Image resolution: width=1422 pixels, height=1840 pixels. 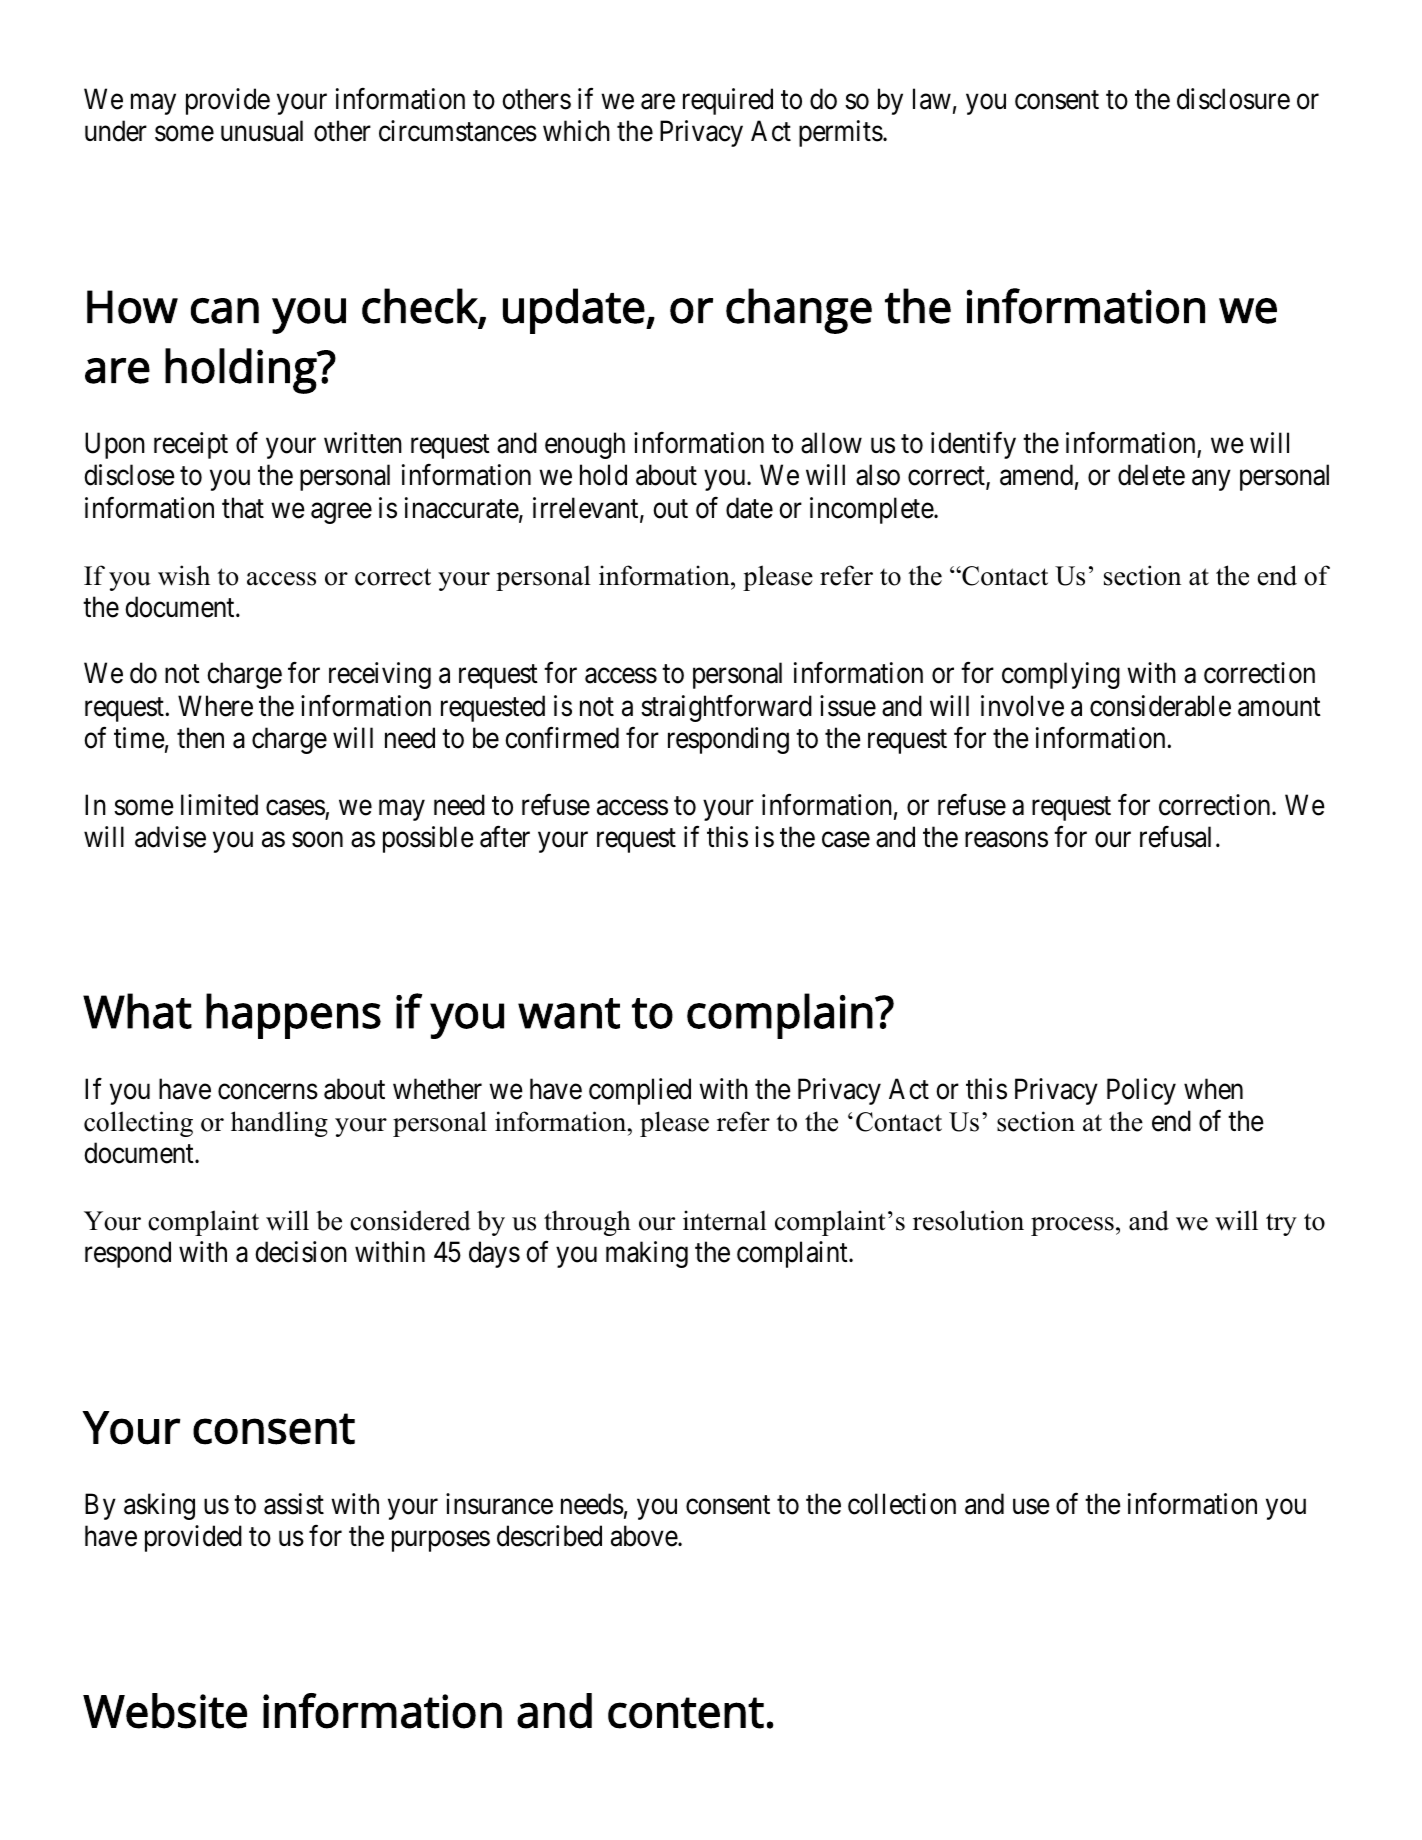 I want to click on want, so click(x=569, y=1013).
